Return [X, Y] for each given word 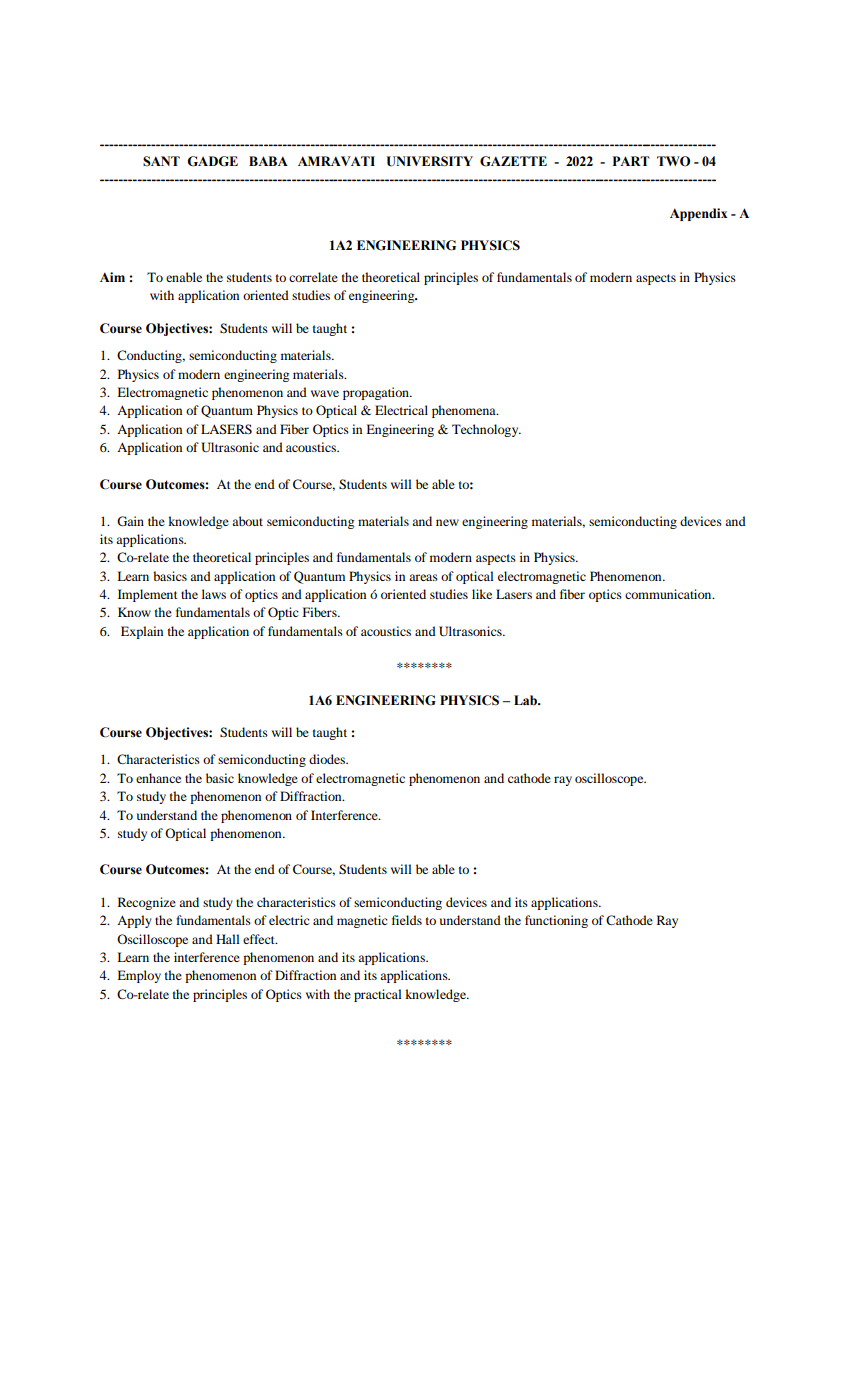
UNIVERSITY [429, 161]
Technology [486, 430]
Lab [526, 700]
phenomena [465, 411]
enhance [158, 778]
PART [631, 161]
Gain [130, 521]
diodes [328, 759]
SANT [161, 161]
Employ [139, 976]
